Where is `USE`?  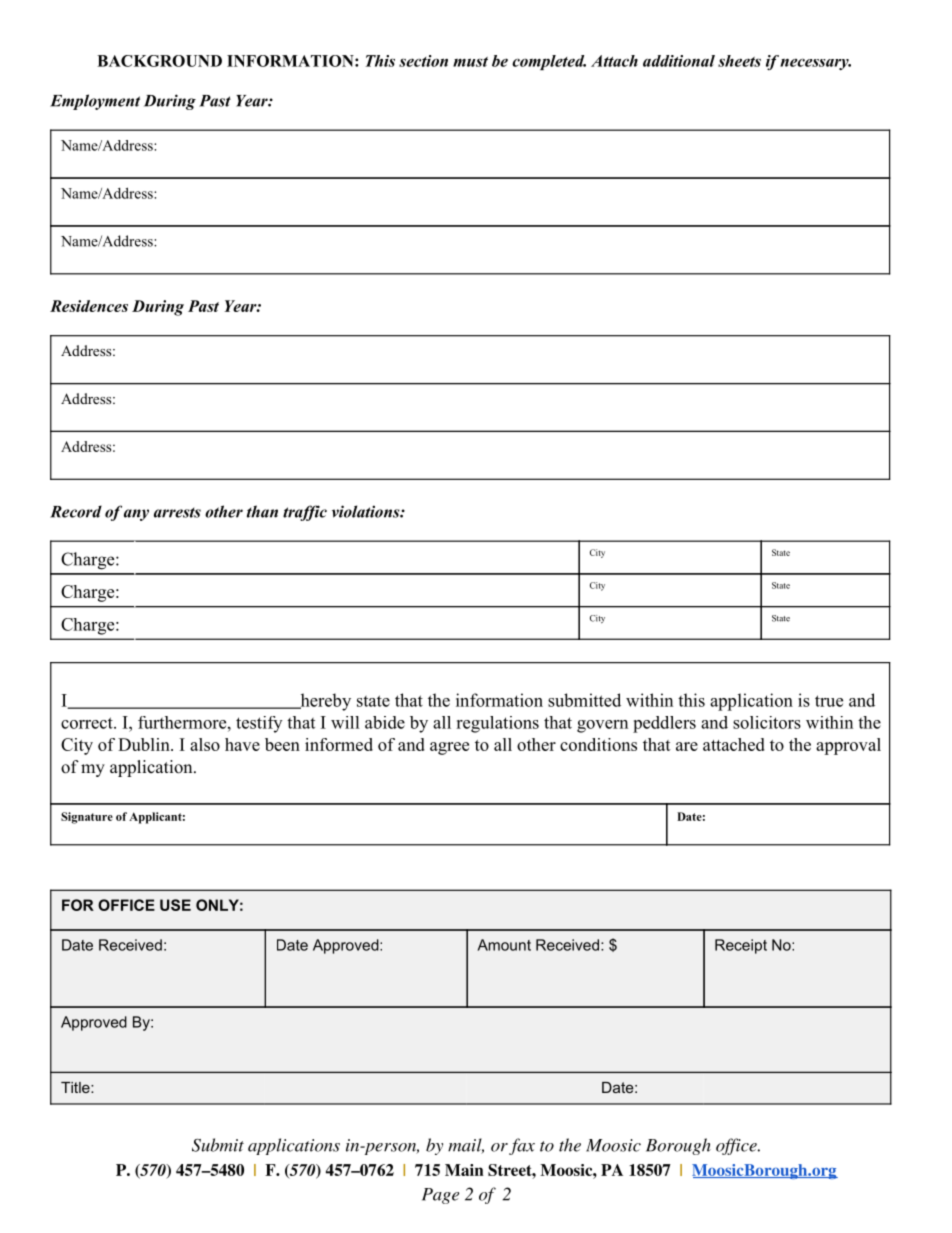 USE is located at coordinates (175, 905).
